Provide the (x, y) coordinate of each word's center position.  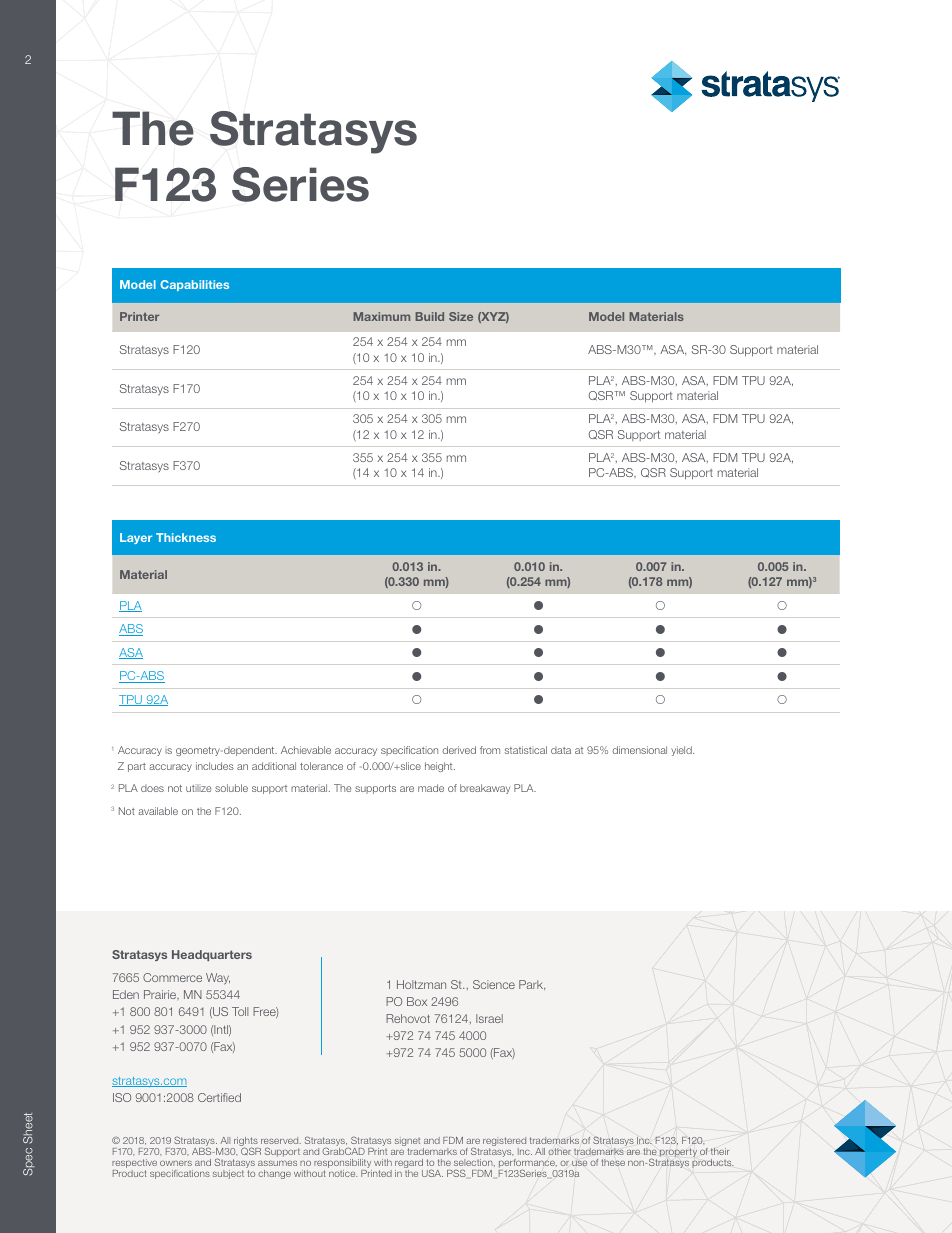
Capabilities (194, 285)
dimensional (640, 750)
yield (682, 751)
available (158, 811)
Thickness (186, 537)
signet (407, 1143)
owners (176, 1163)
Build (430, 316)
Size (461, 316)
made (431, 788)
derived (459, 750)
